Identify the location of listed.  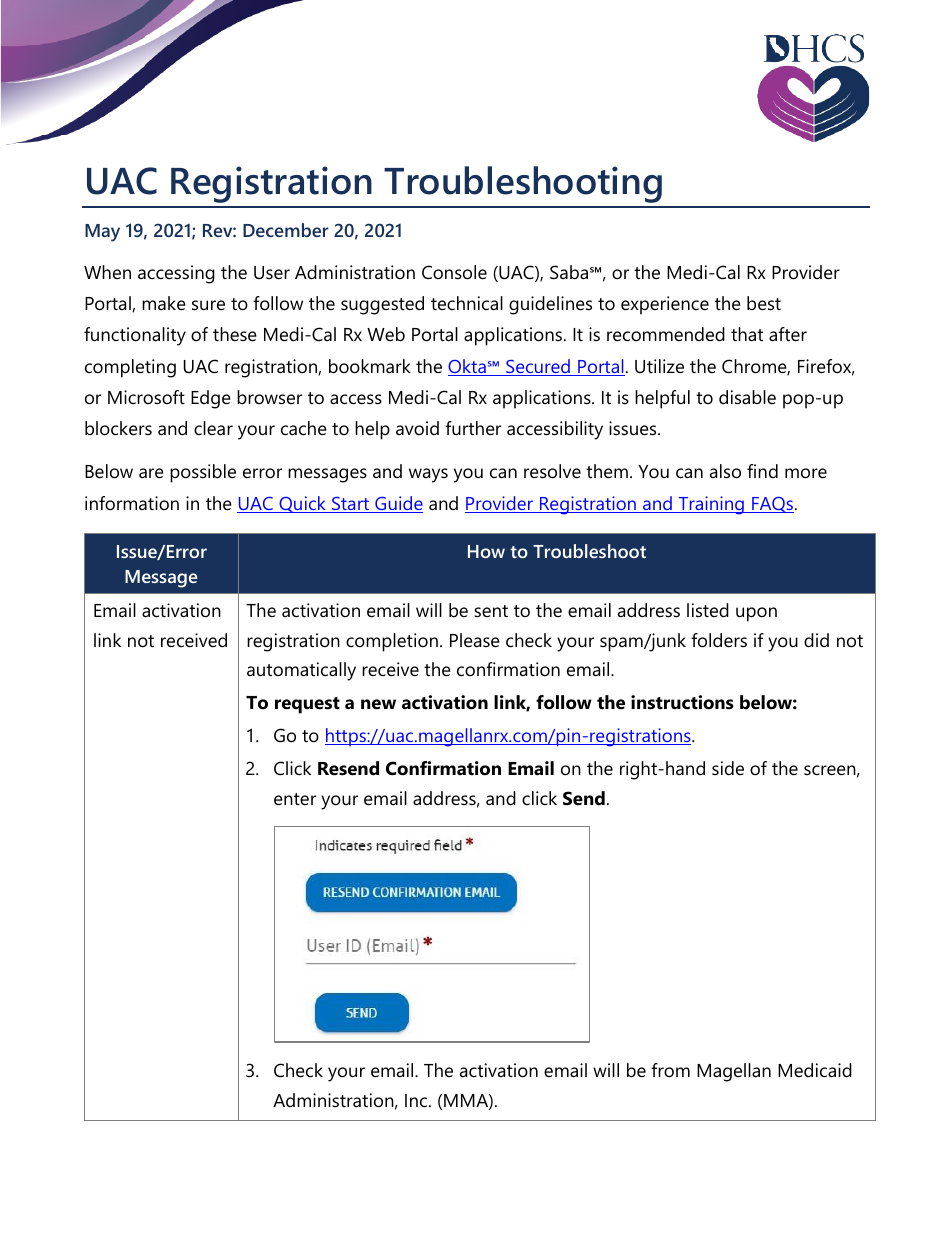
(708, 610).
